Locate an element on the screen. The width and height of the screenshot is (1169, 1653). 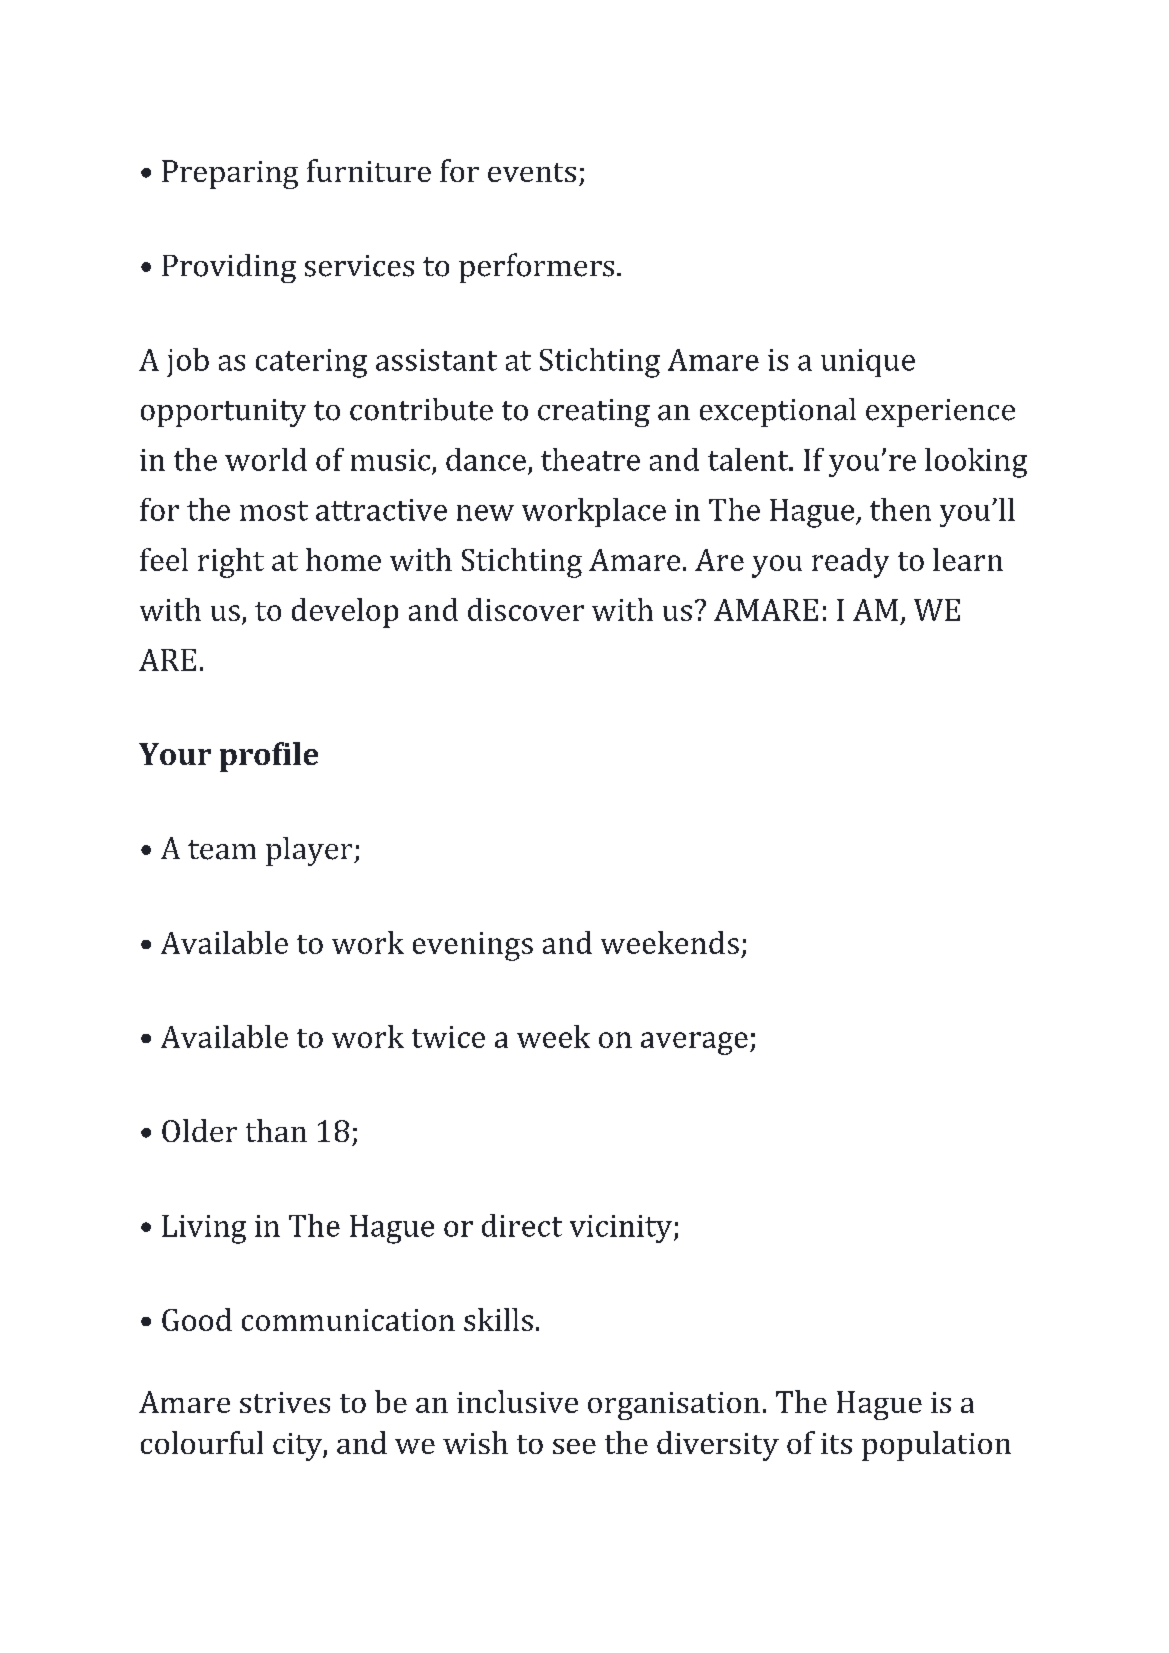
world is located at coordinates (266, 459).
